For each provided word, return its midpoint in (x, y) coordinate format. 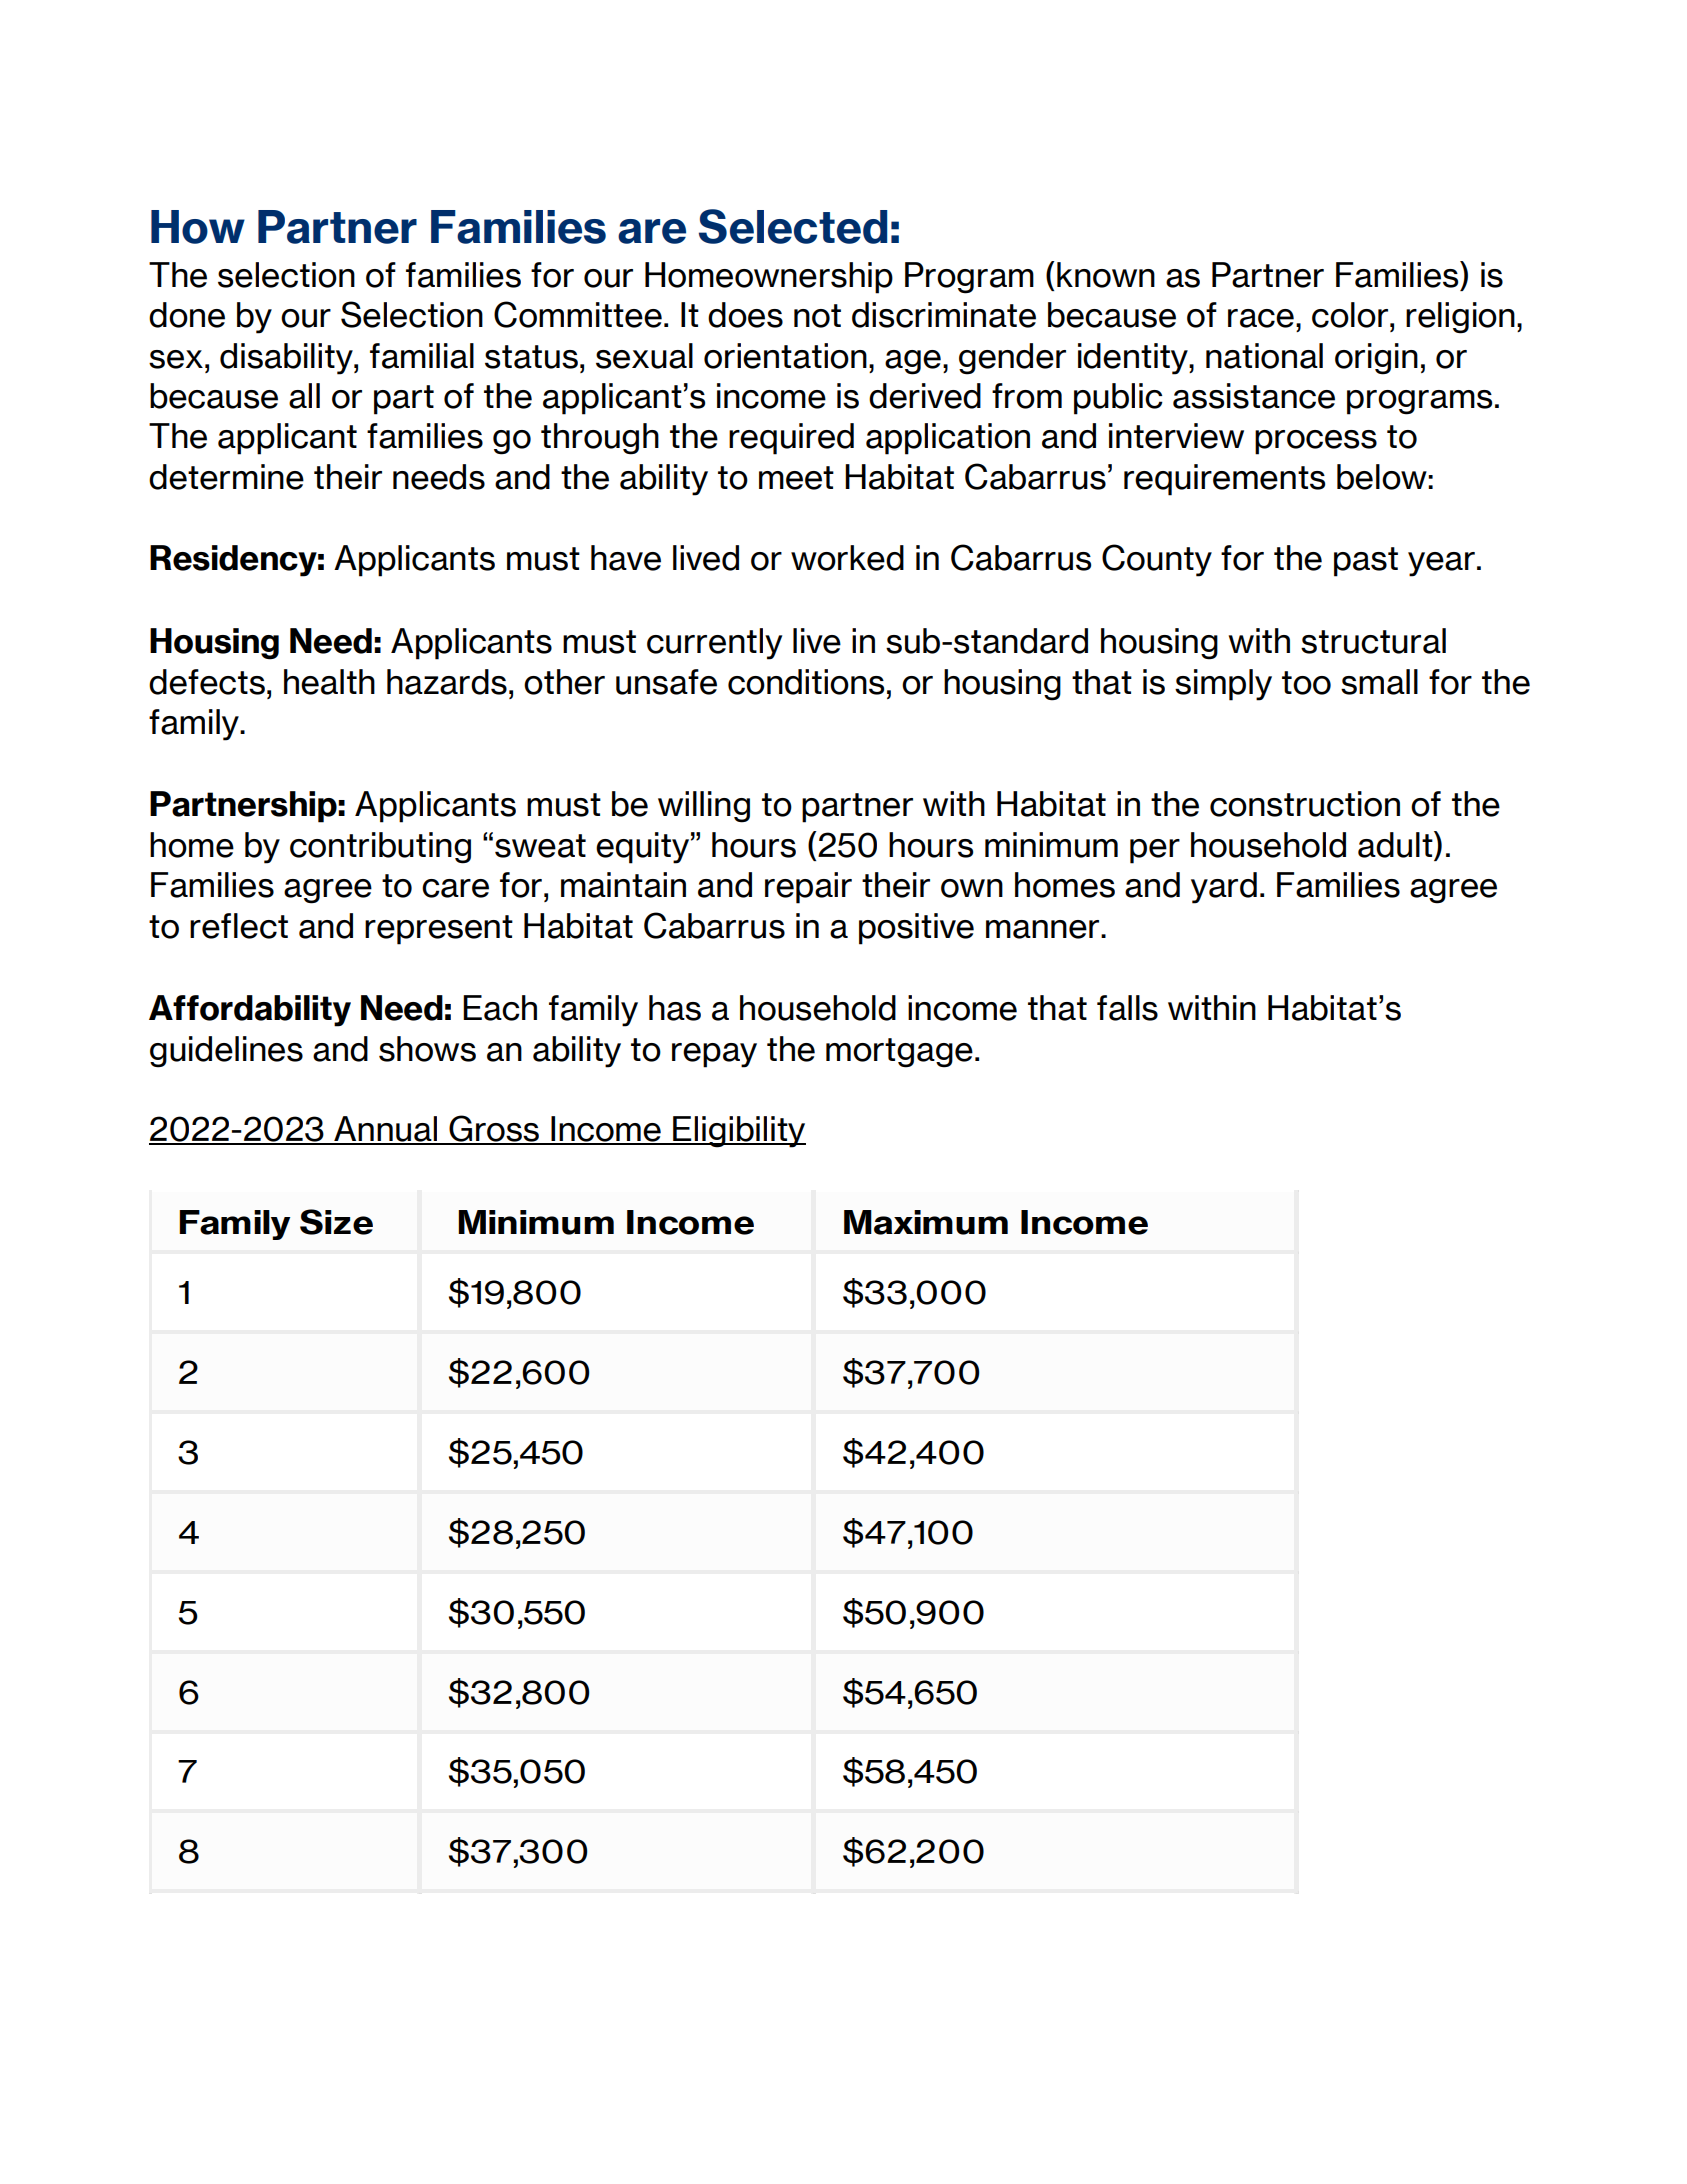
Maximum (926, 1222)
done (187, 315)
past (1366, 562)
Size (336, 1222)
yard (1224, 888)
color (1351, 315)
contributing (380, 848)
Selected (793, 226)
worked (847, 558)
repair (808, 888)
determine (226, 477)
